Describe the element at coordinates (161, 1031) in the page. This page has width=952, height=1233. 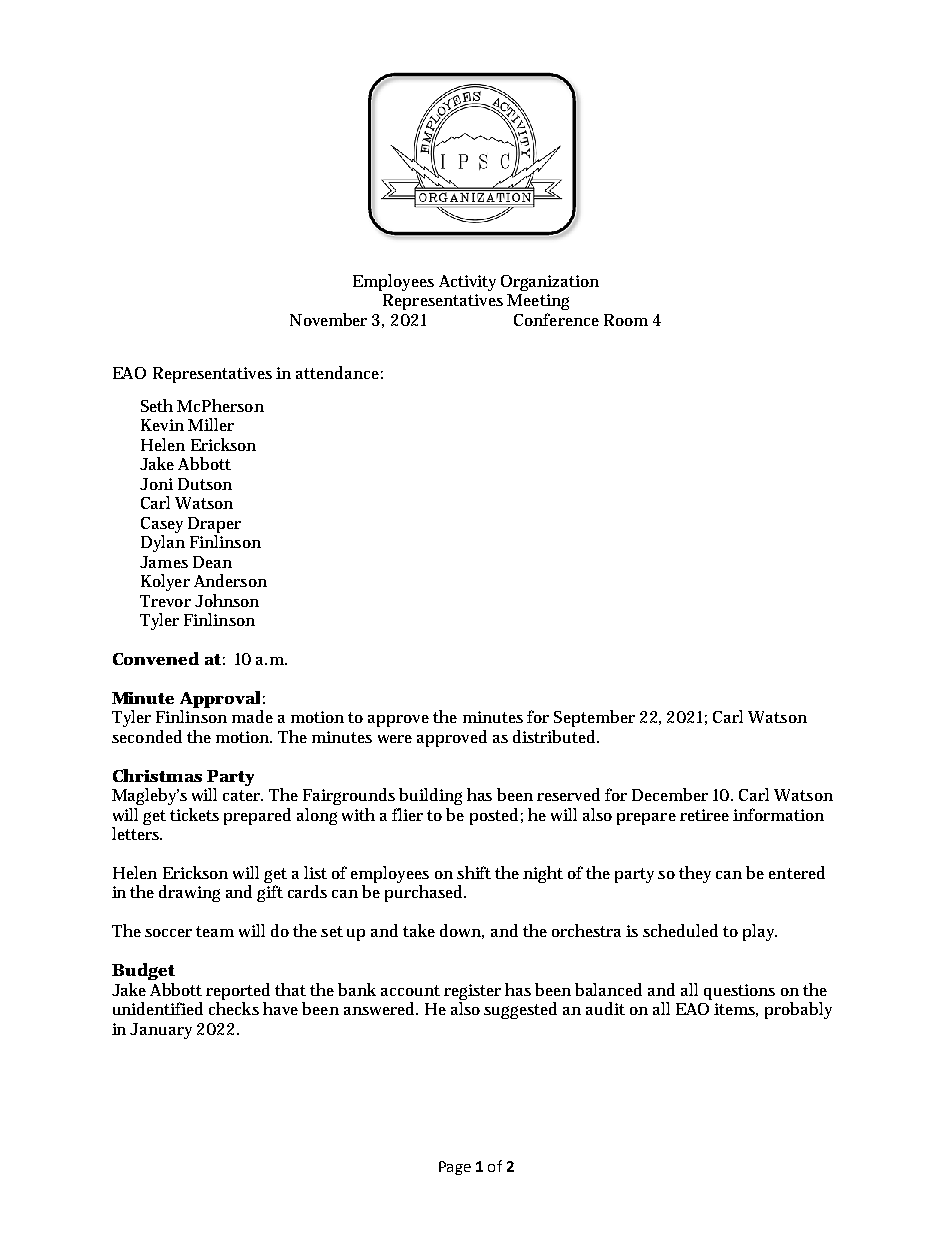
I see `January` at that location.
